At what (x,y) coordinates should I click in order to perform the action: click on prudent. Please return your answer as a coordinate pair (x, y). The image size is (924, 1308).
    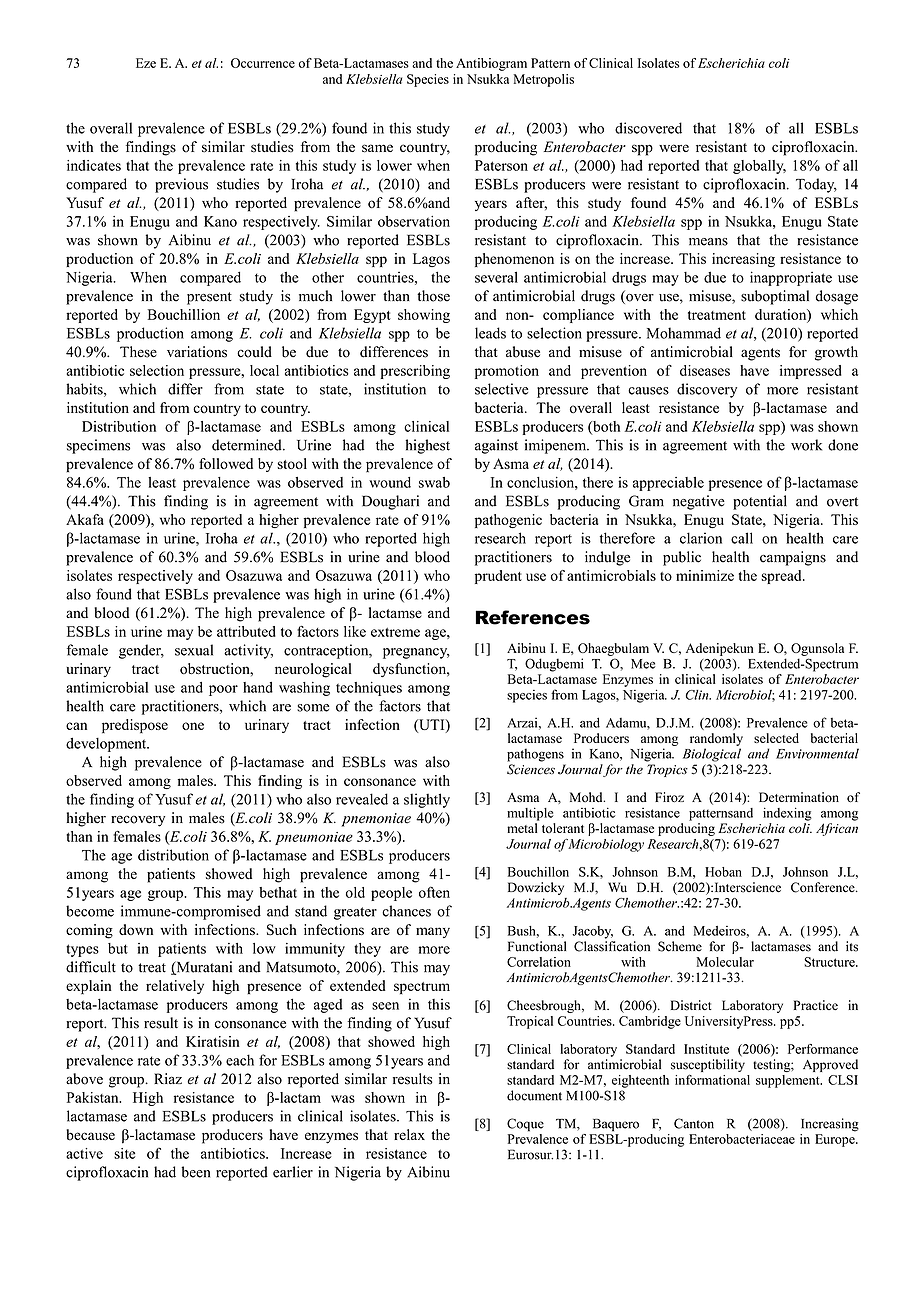
    Looking at the image, I should click on (498, 577).
